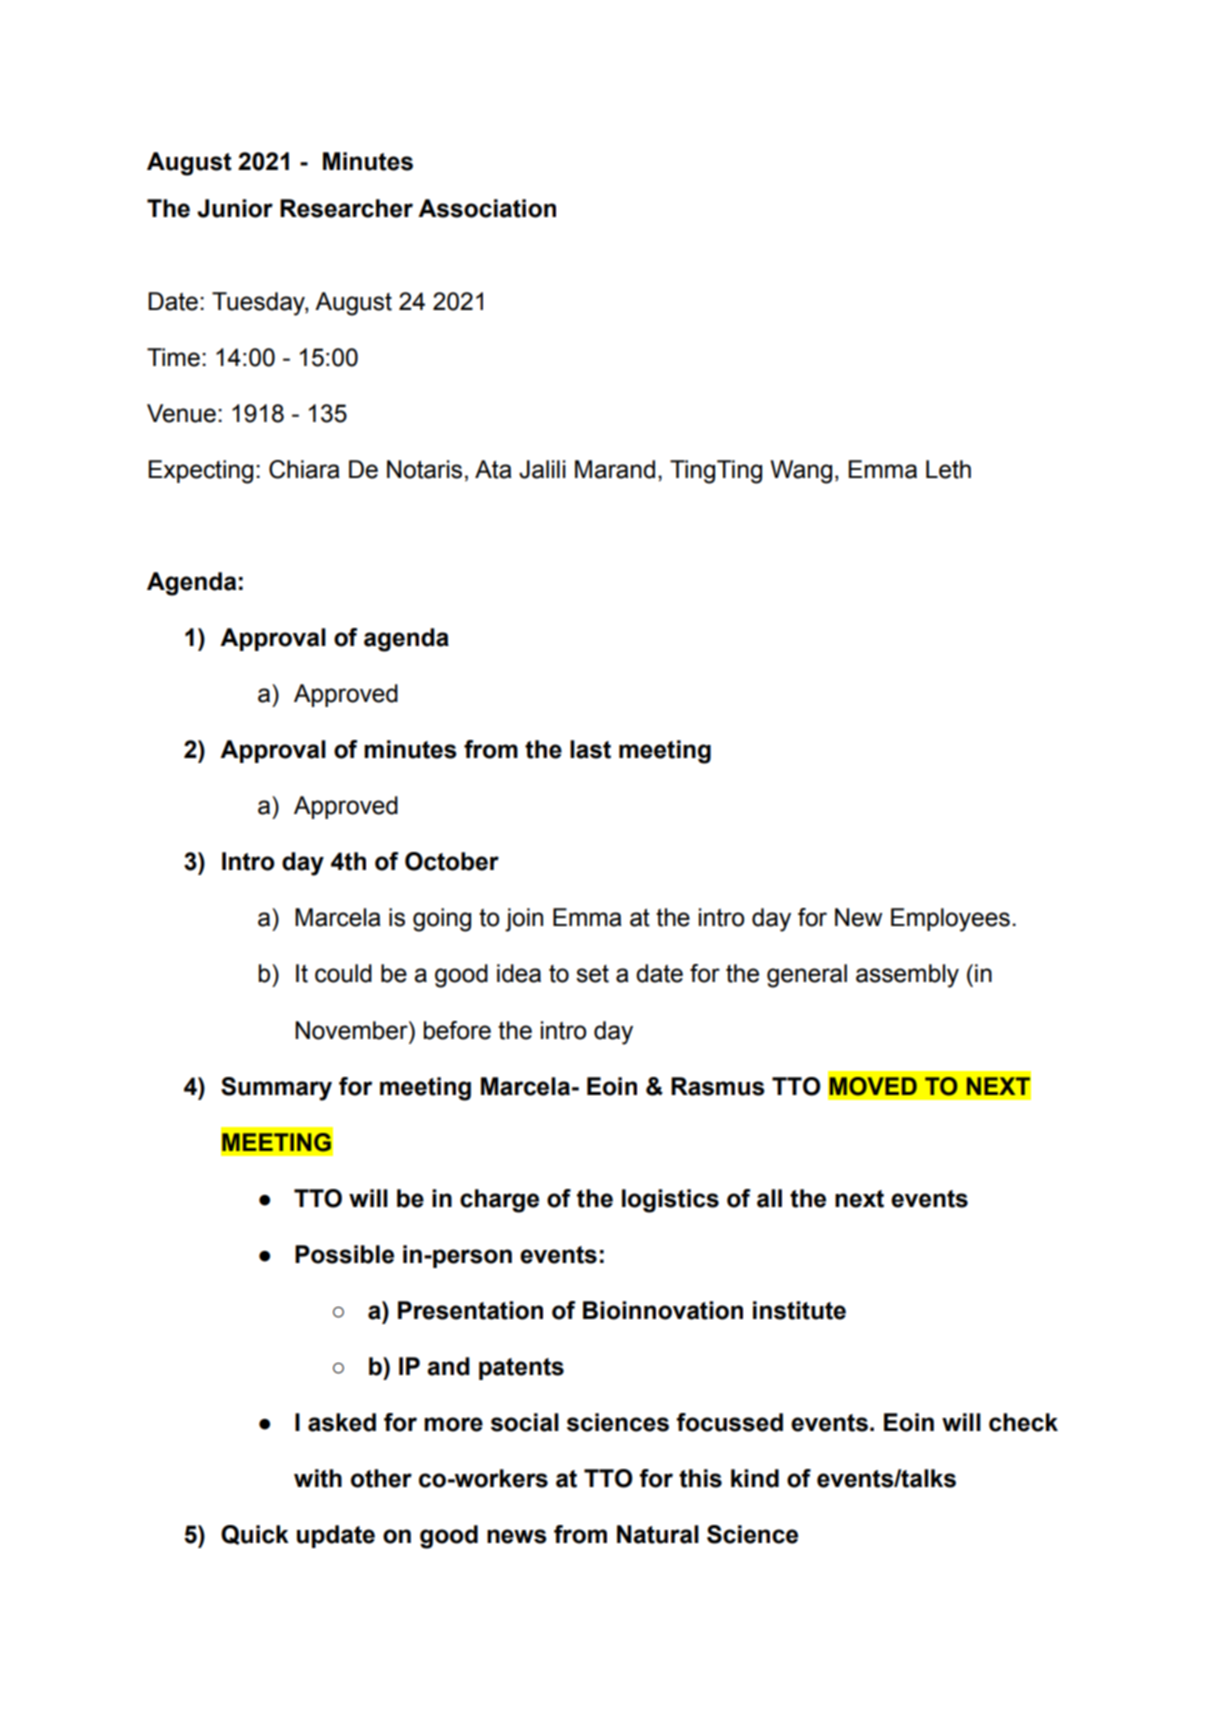 The image size is (1218, 1721). What do you see at coordinates (670, 1201) in the image?
I see `logistics` at bounding box center [670, 1201].
